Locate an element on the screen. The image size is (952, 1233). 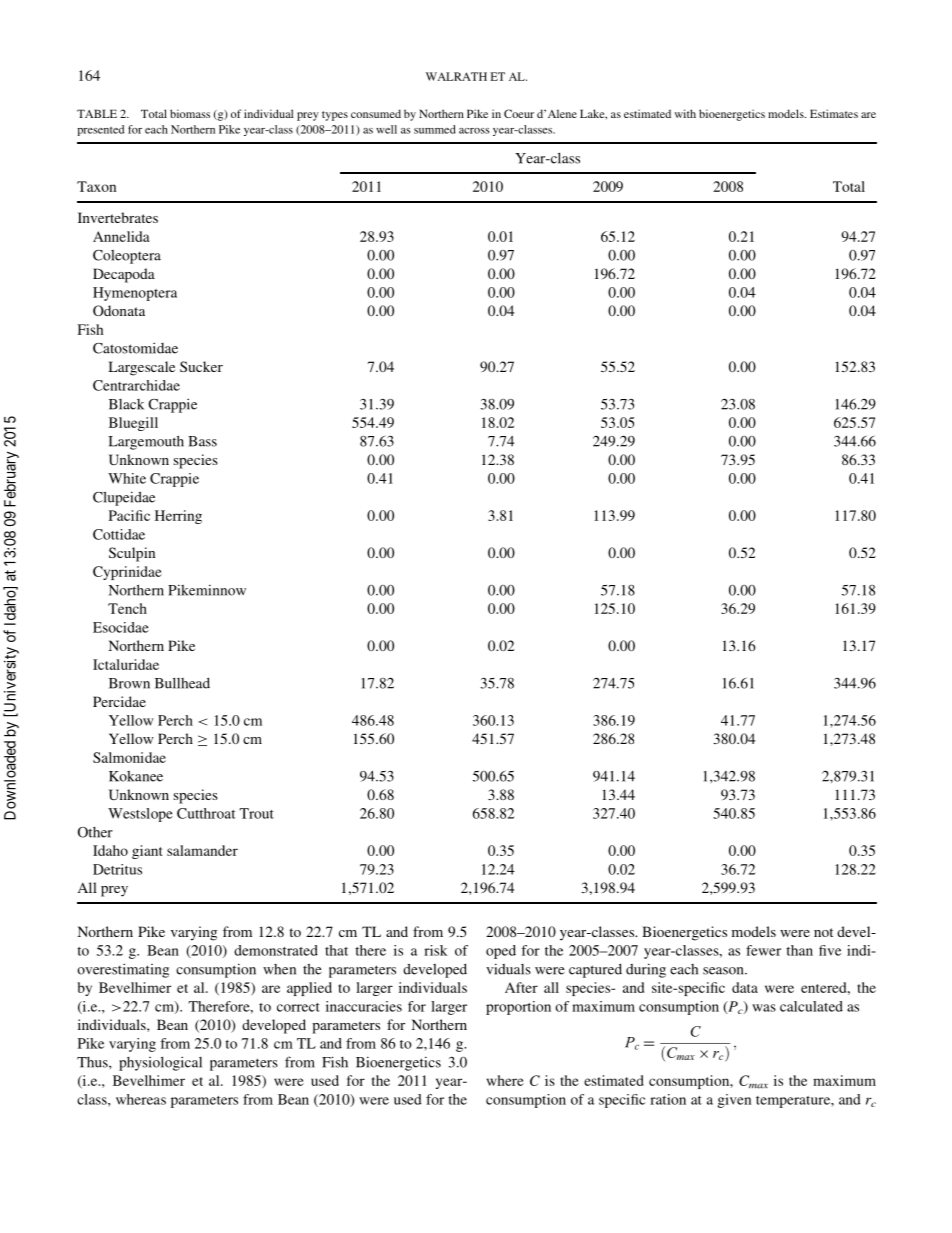
not is located at coordinates (823, 932).
